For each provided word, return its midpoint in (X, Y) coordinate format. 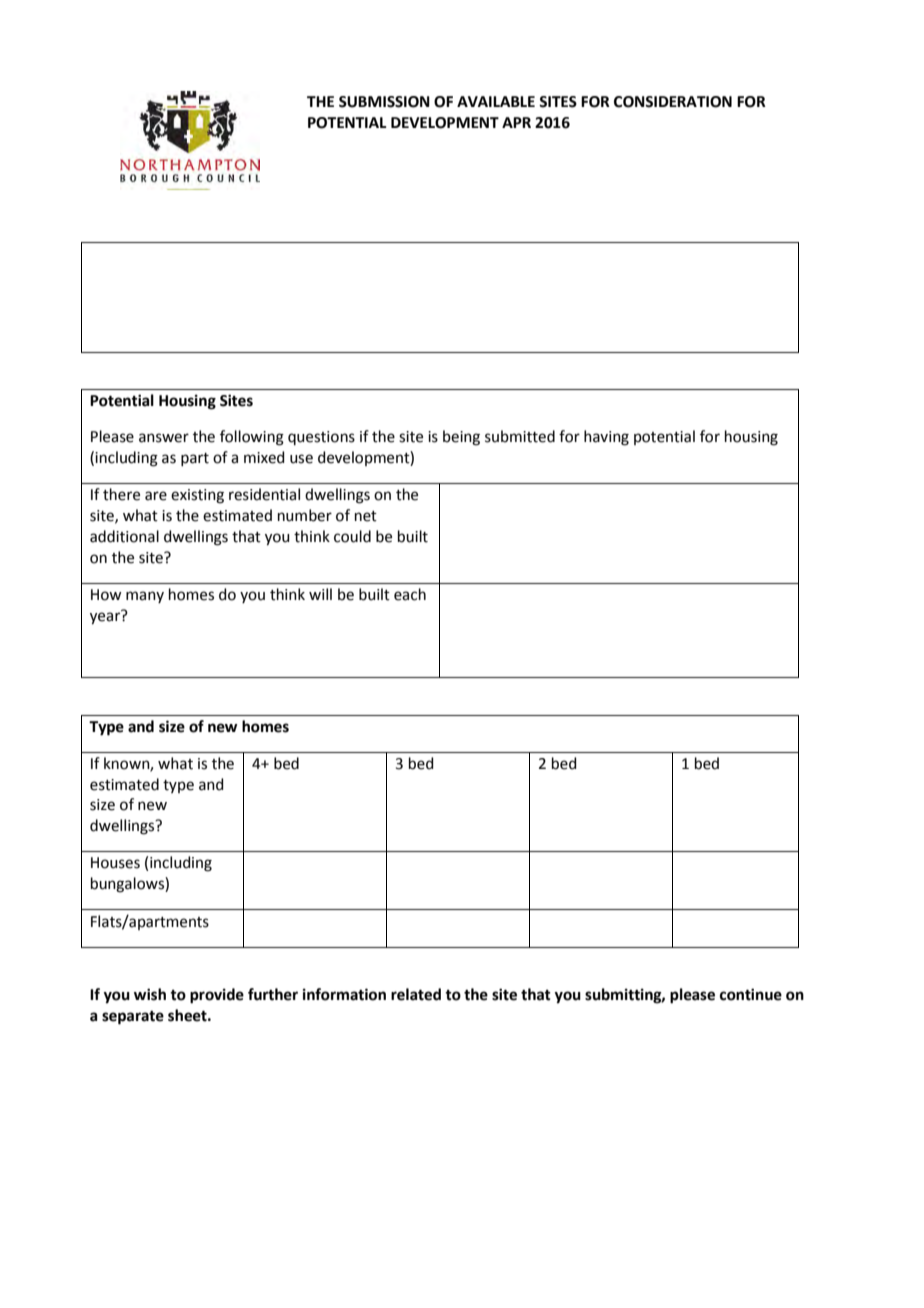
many (145, 597)
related (416, 994)
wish (150, 994)
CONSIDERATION (673, 102)
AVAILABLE (496, 101)
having (606, 438)
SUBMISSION (384, 102)
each (410, 594)
